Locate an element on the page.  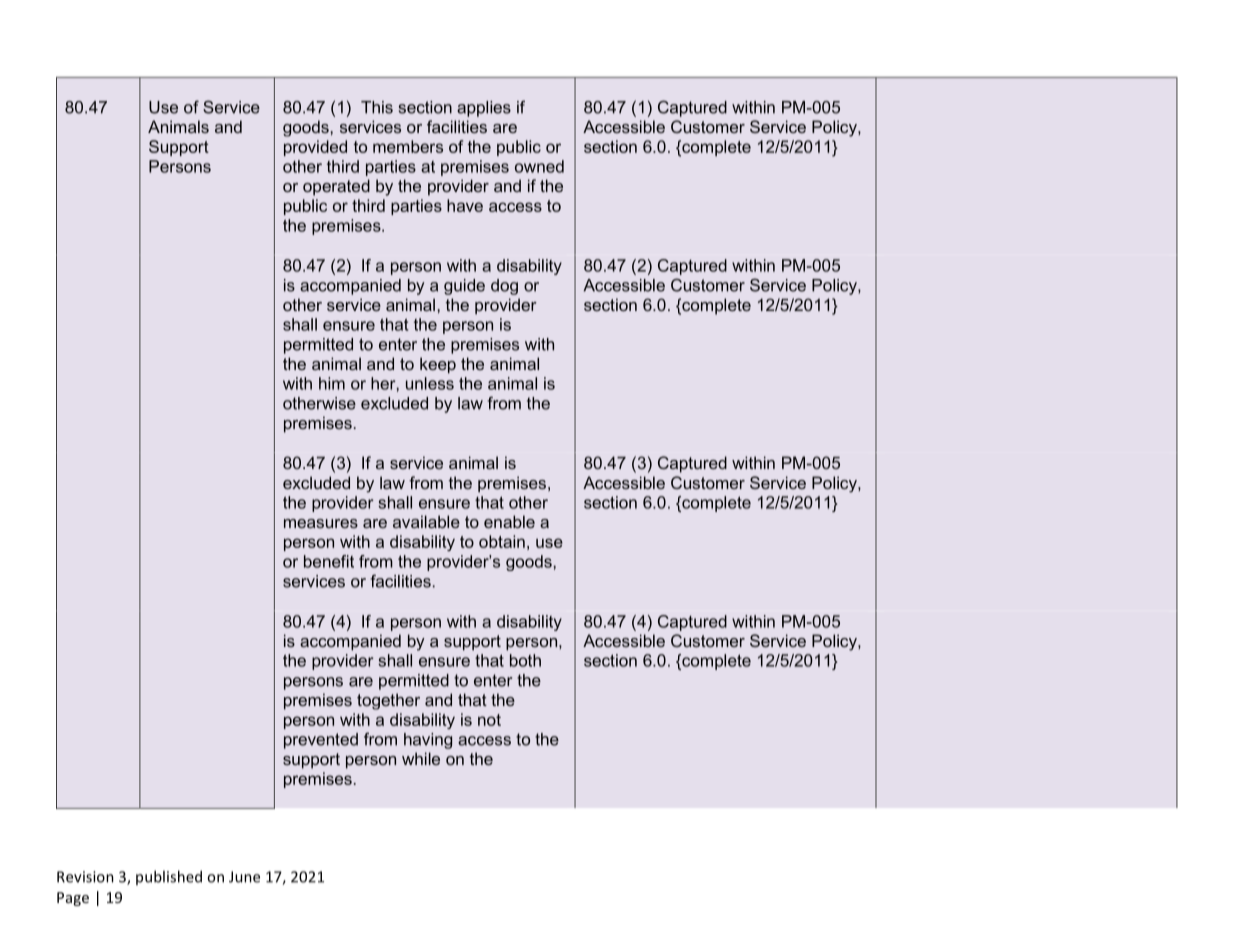
while is located at coordinates (421, 758).
